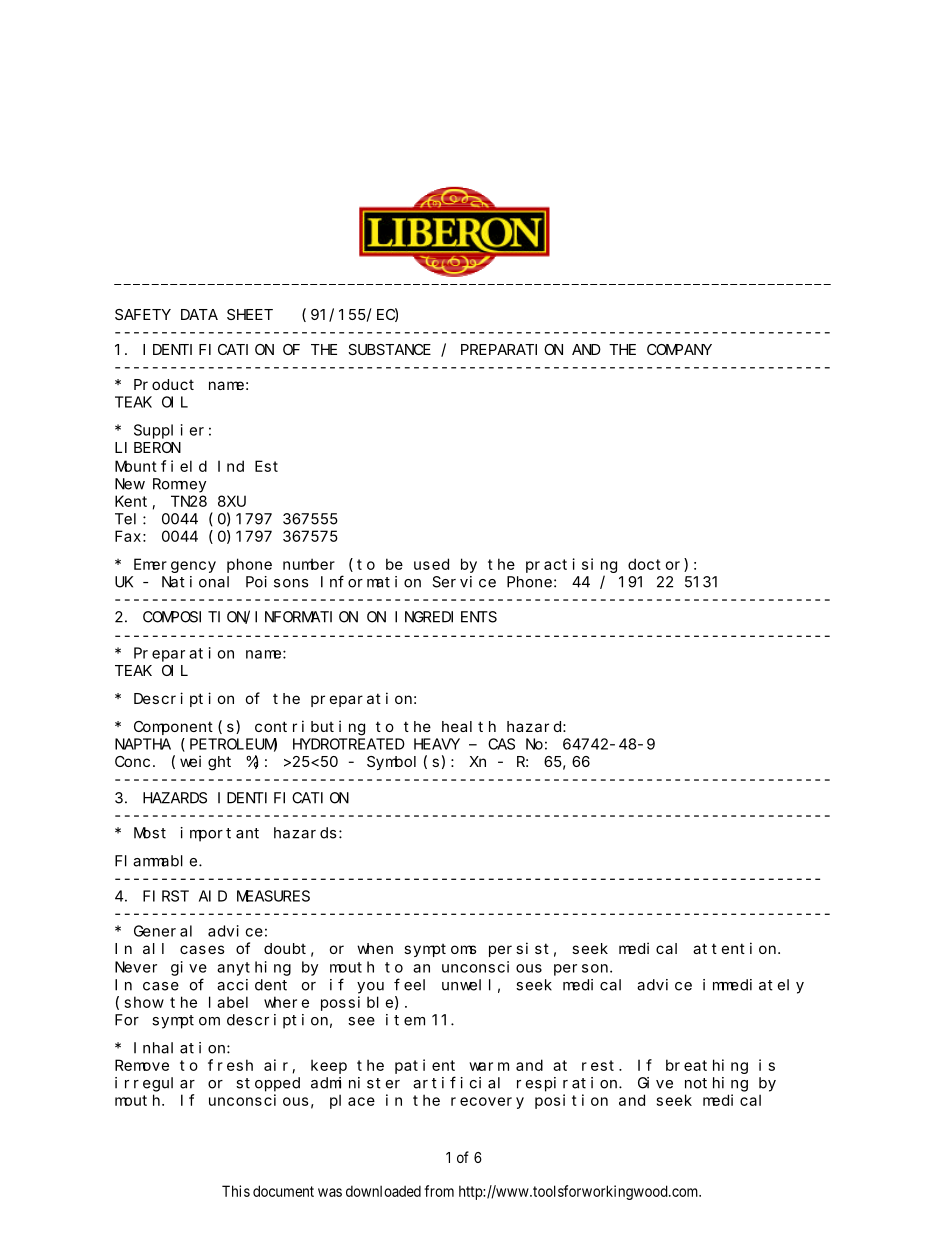 This document has height=1233, width=952. Describe the element at coordinates (236, 1191) in the document. I see `This` at that location.
